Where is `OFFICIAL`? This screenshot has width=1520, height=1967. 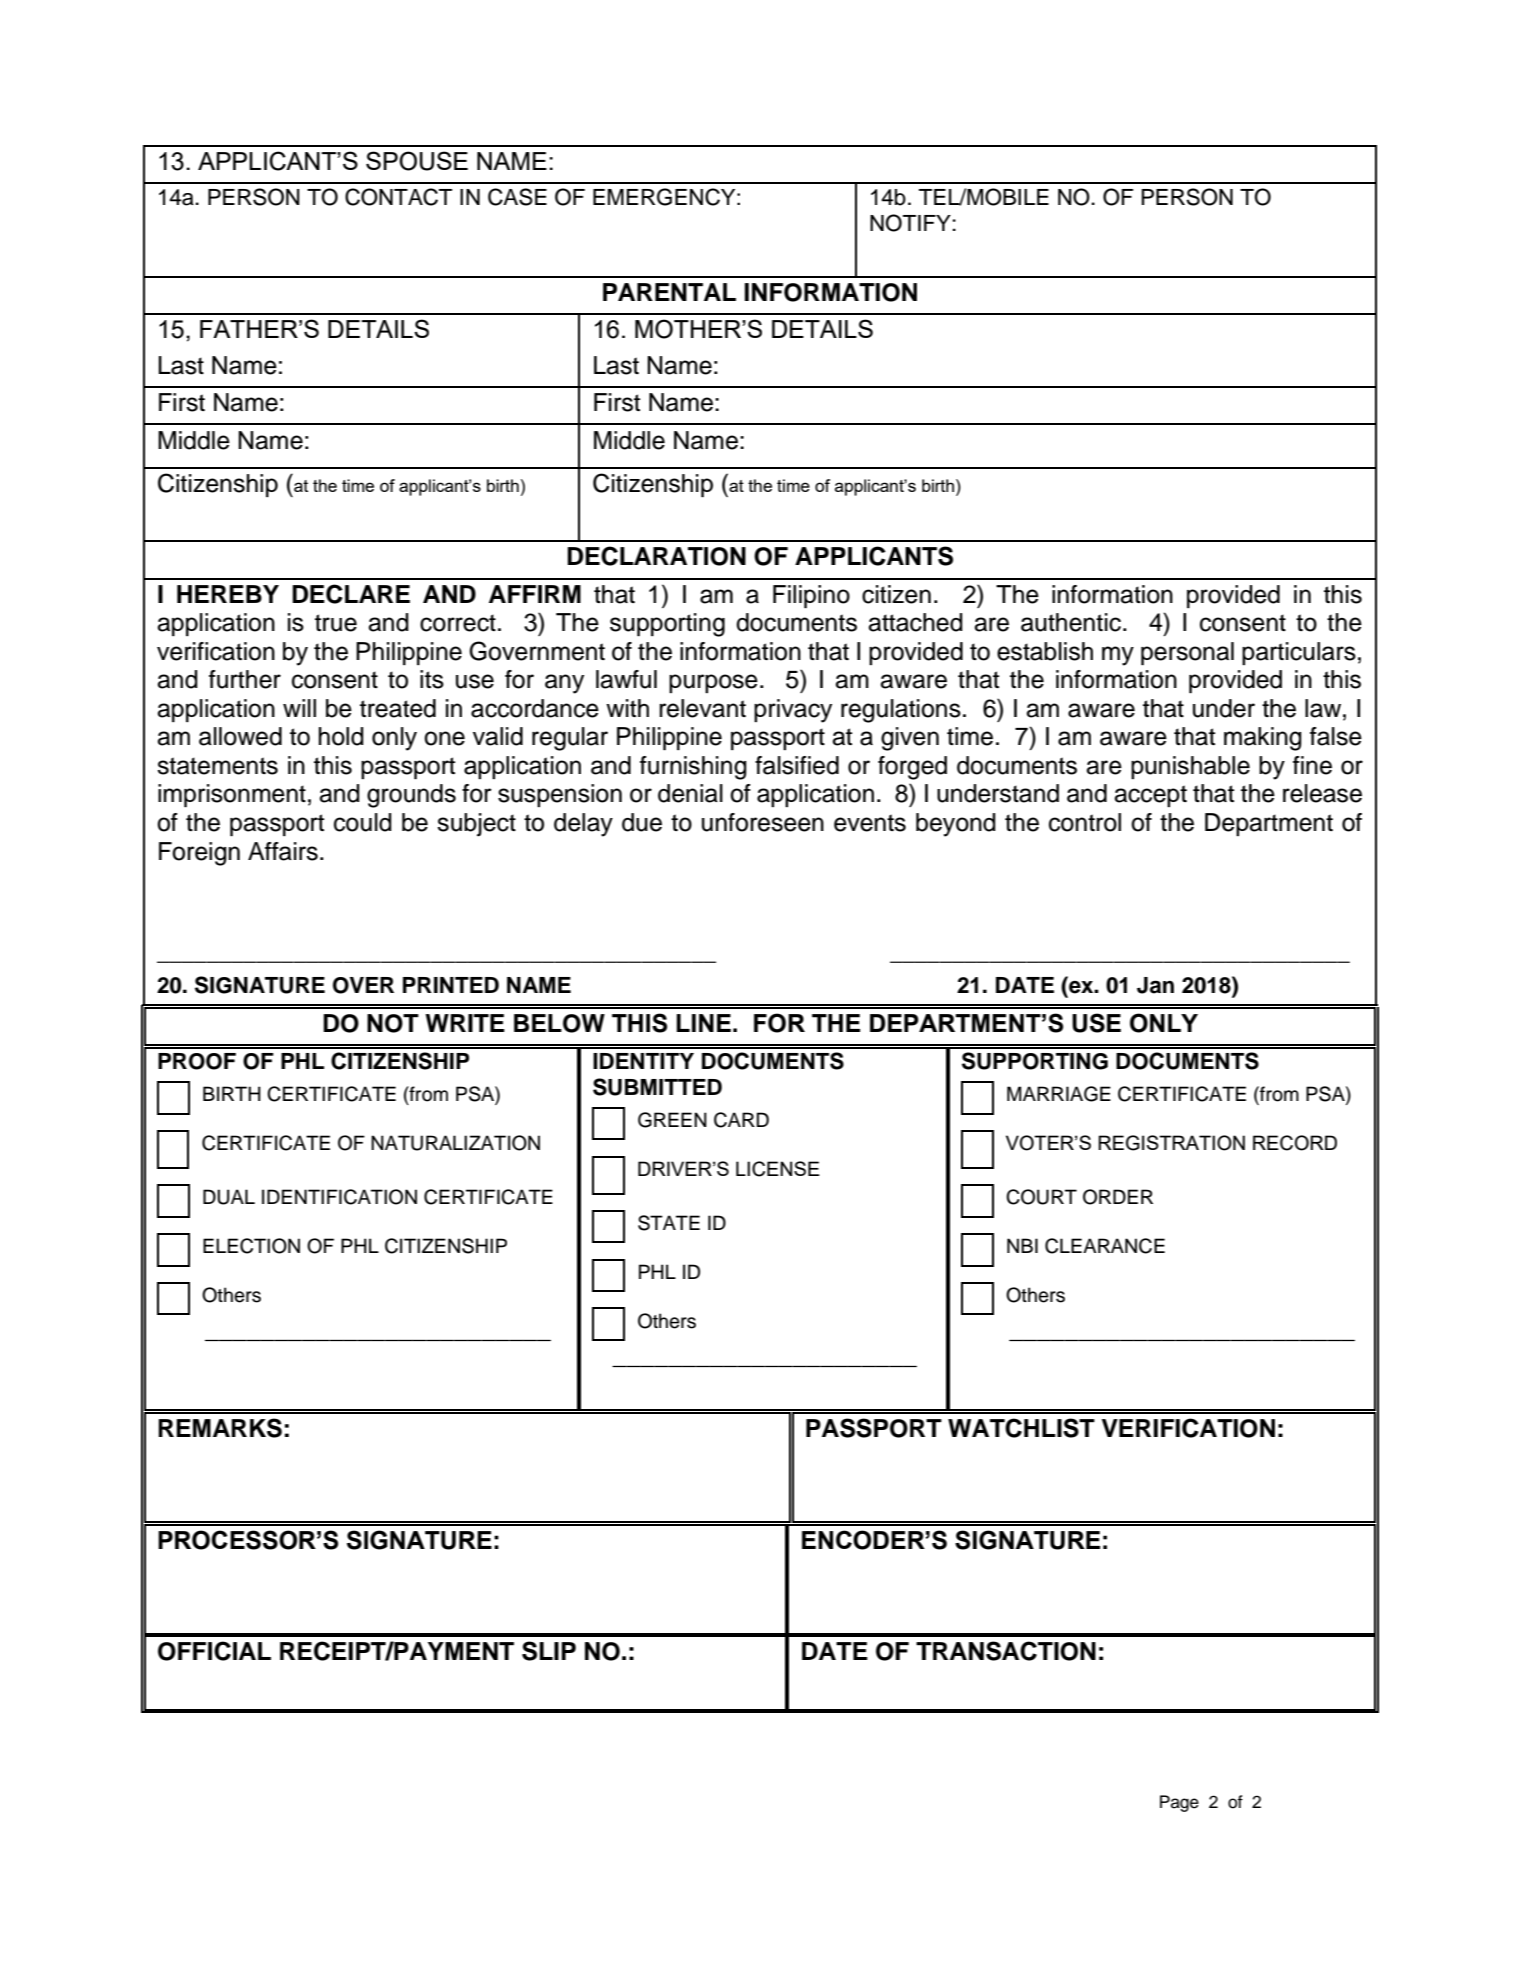 OFFICIAL is located at coordinates (214, 1651).
